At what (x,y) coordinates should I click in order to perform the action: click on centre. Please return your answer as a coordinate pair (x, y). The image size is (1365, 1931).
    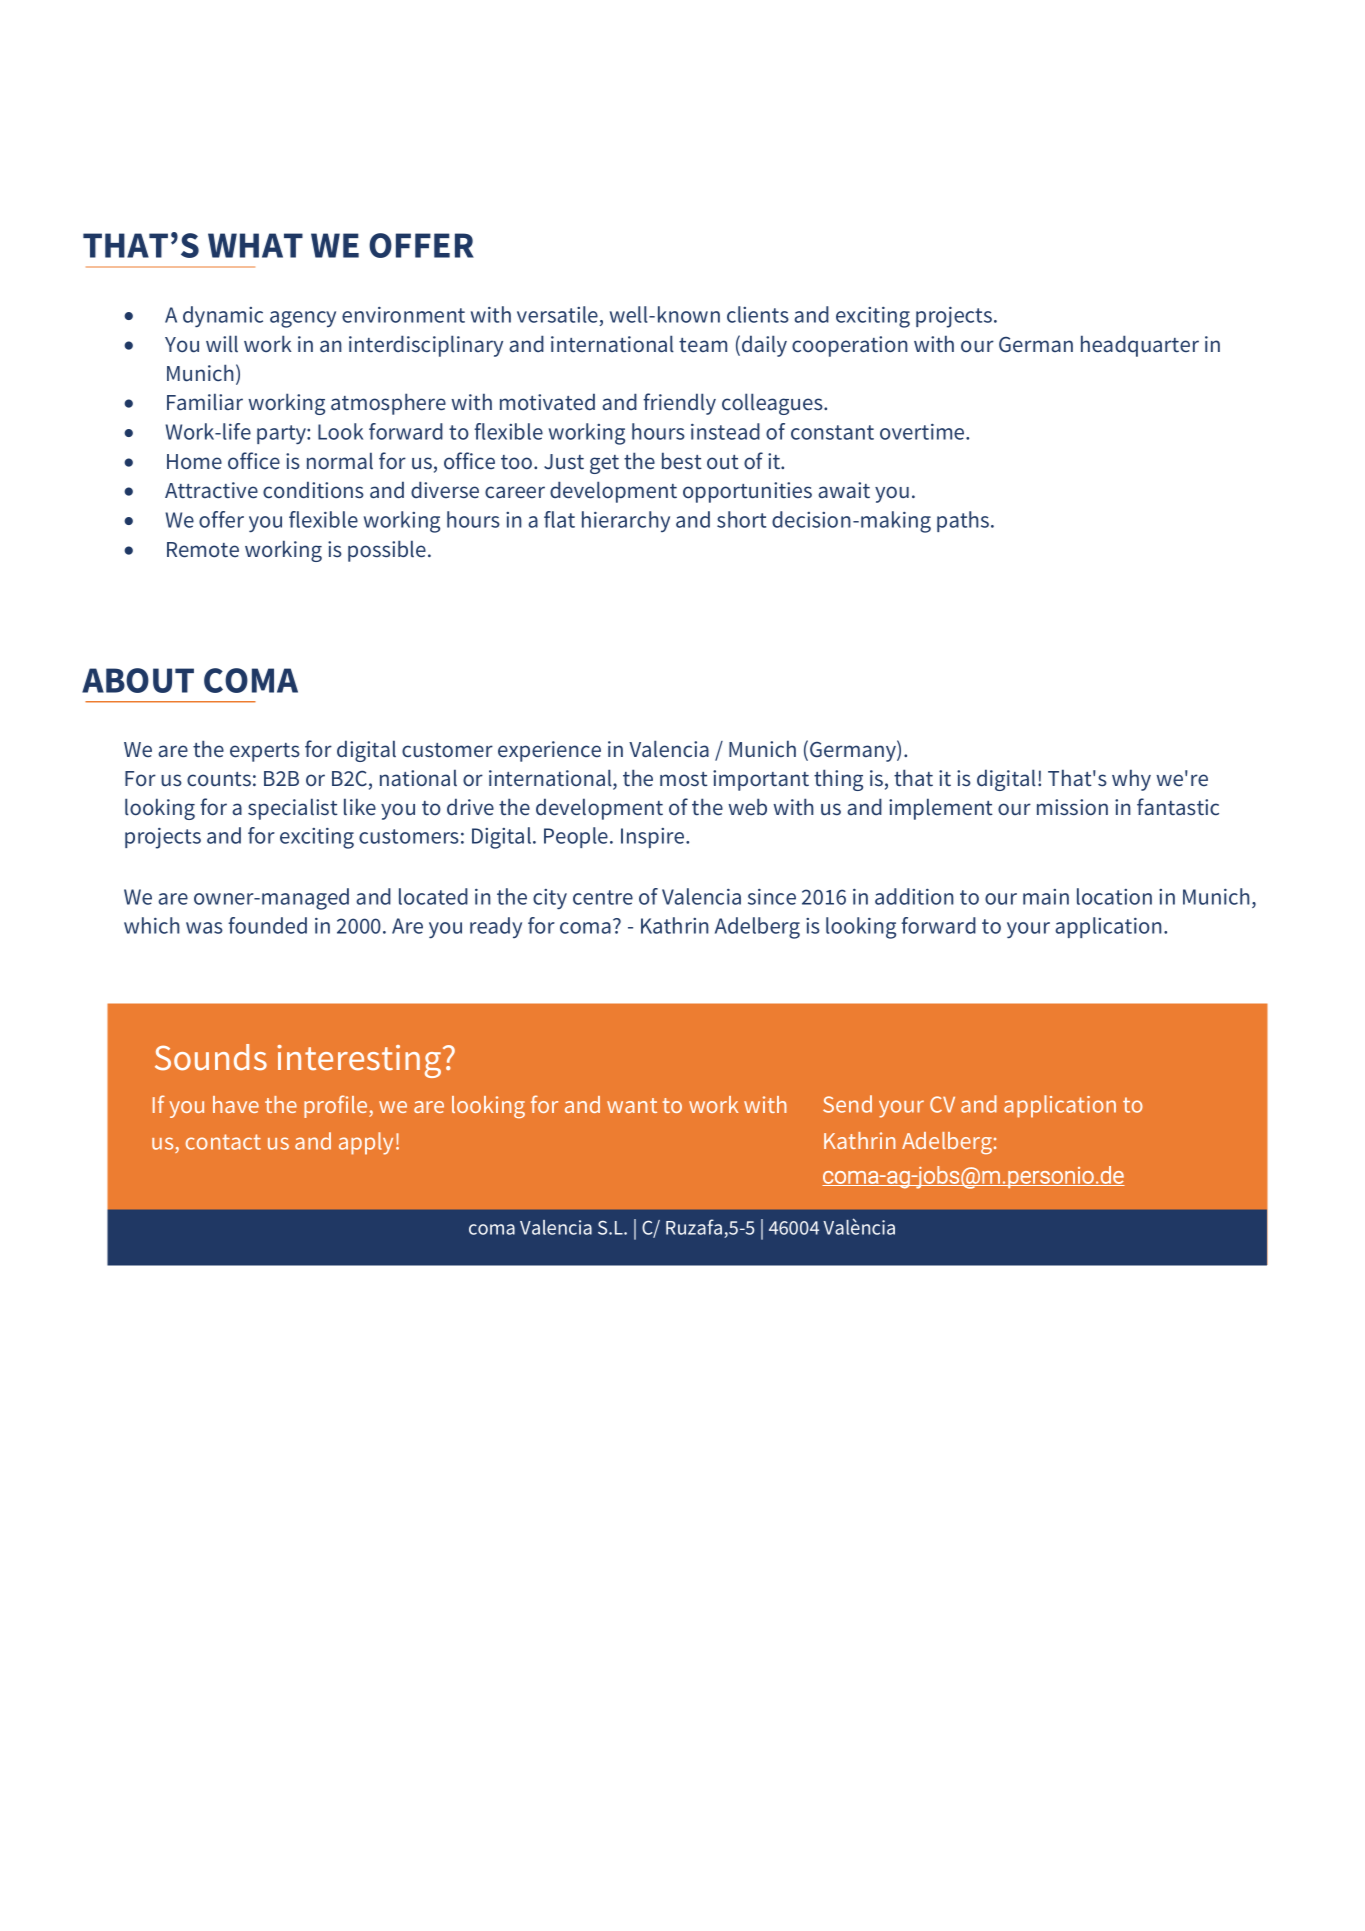
    Looking at the image, I should click on (603, 897).
